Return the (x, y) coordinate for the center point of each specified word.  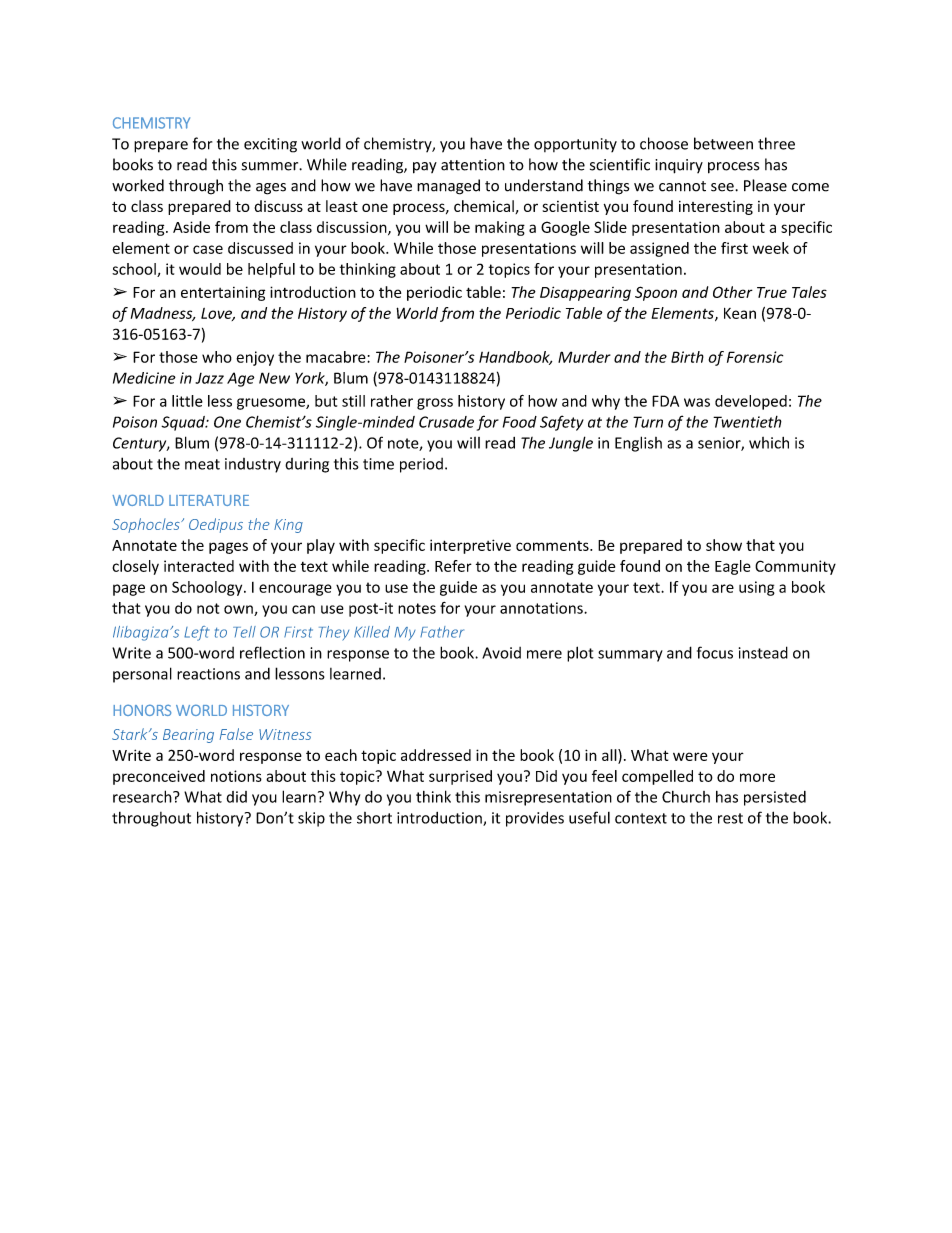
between (723, 143)
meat (202, 464)
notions (236, 776)
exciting (270, 145)
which (769, 443)
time (378, 464)
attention (473, 165)
